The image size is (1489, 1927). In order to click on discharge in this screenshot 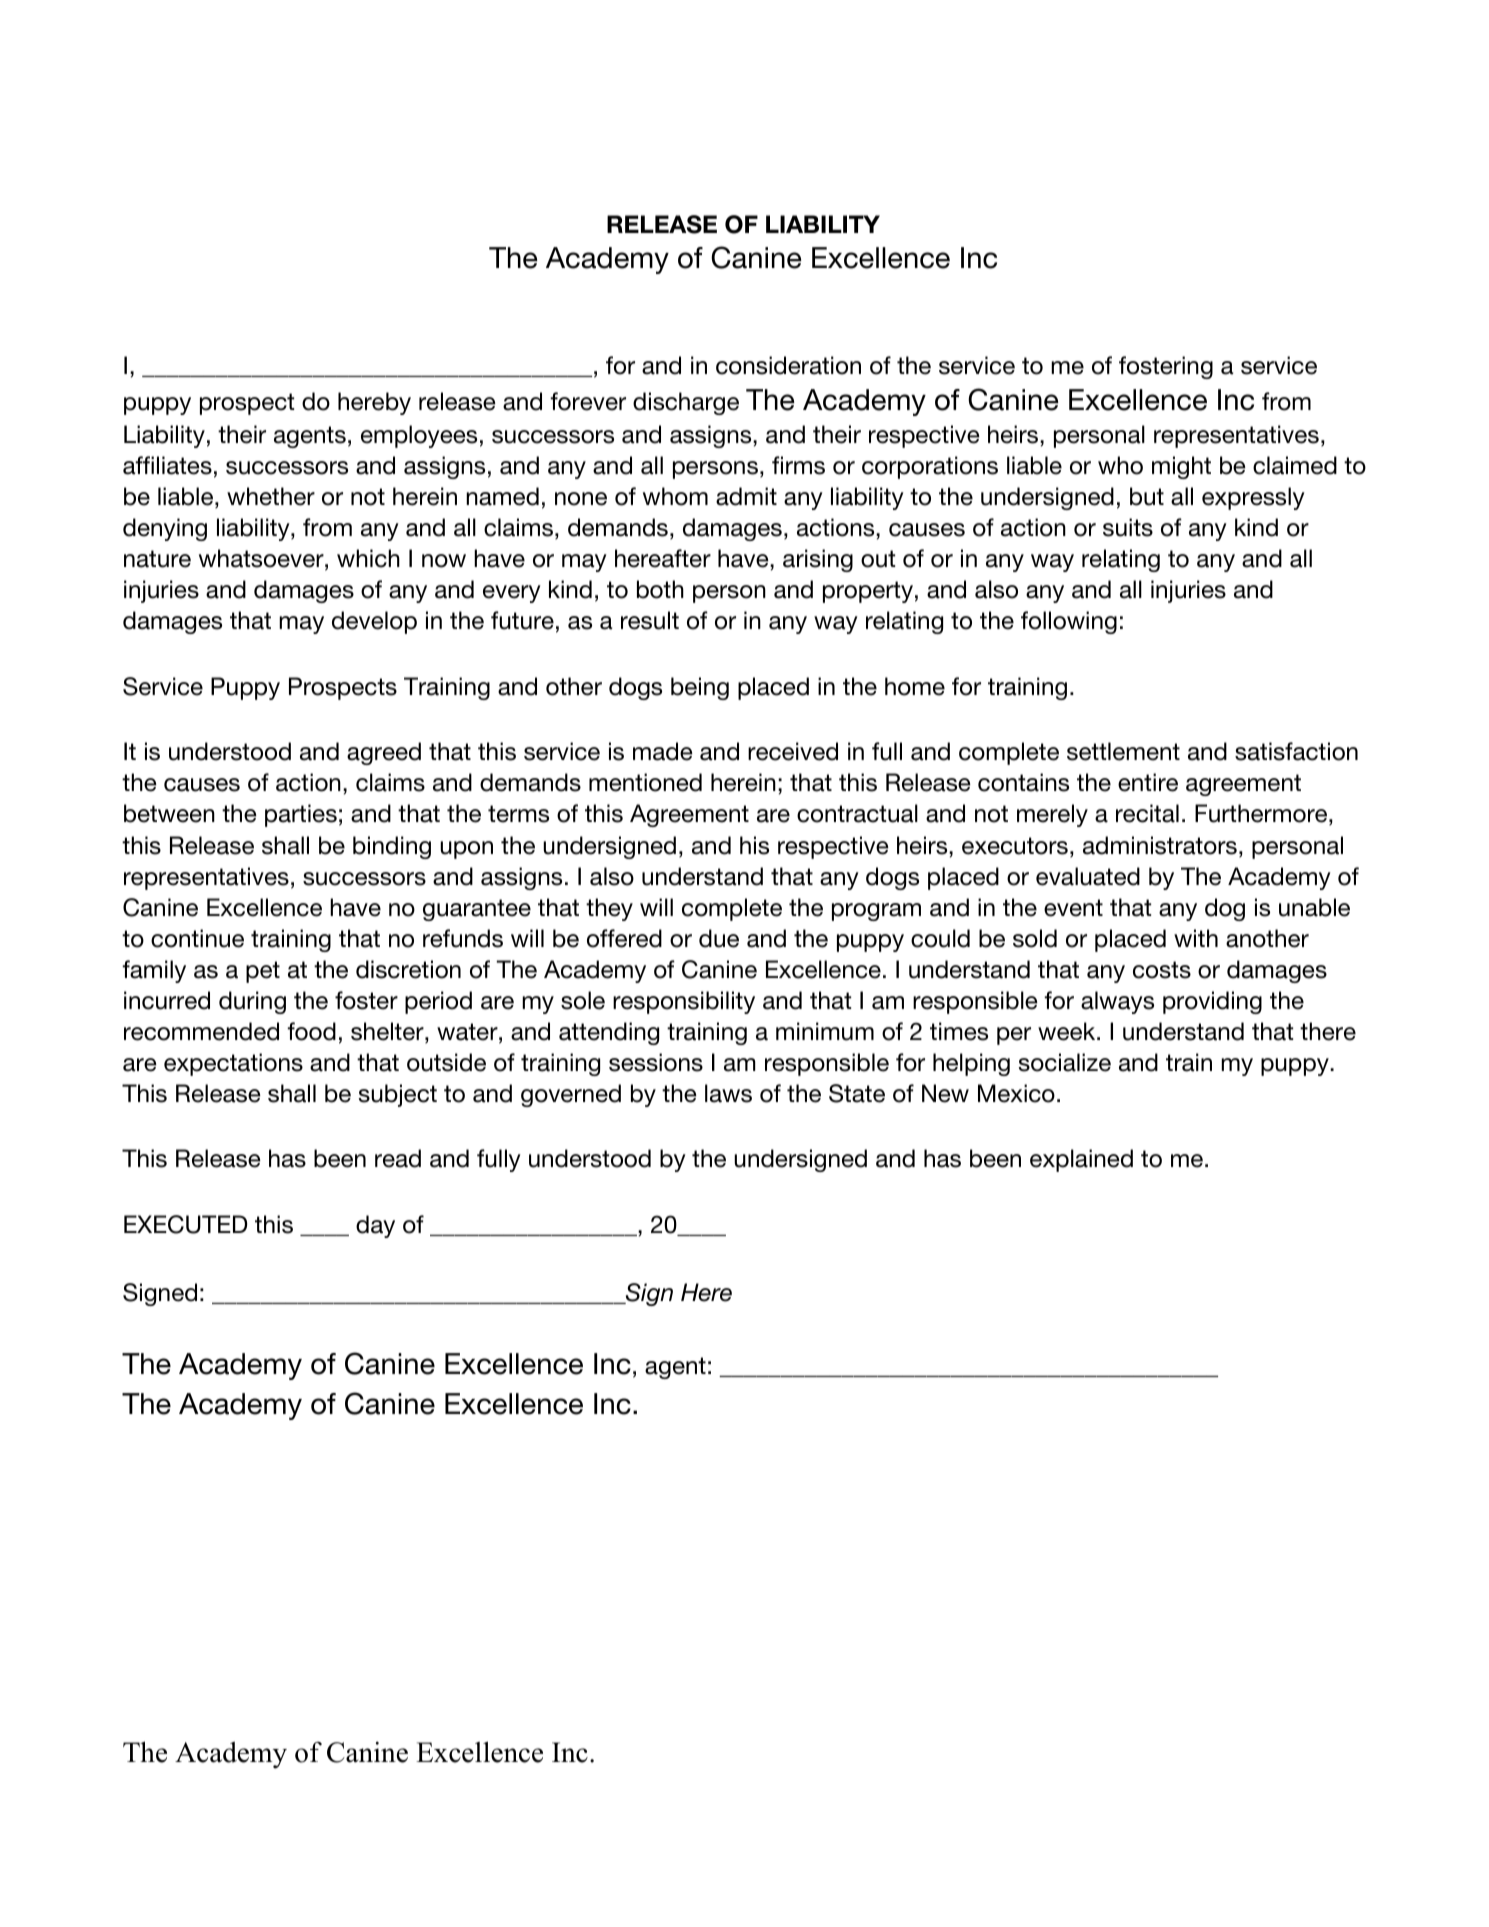, I will do `click(686, 403)`.
